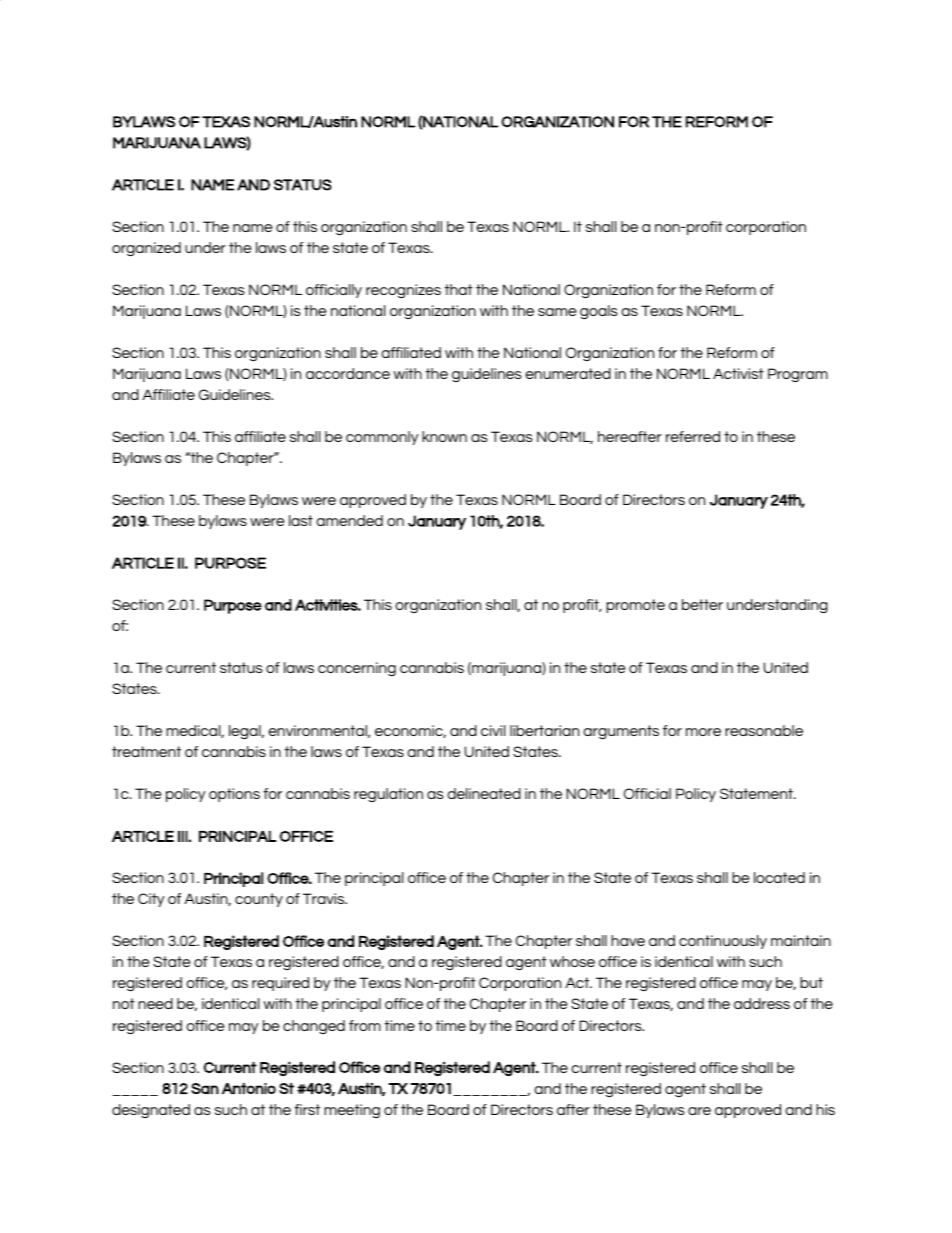  I want to click on organized, so click(146, 249).
